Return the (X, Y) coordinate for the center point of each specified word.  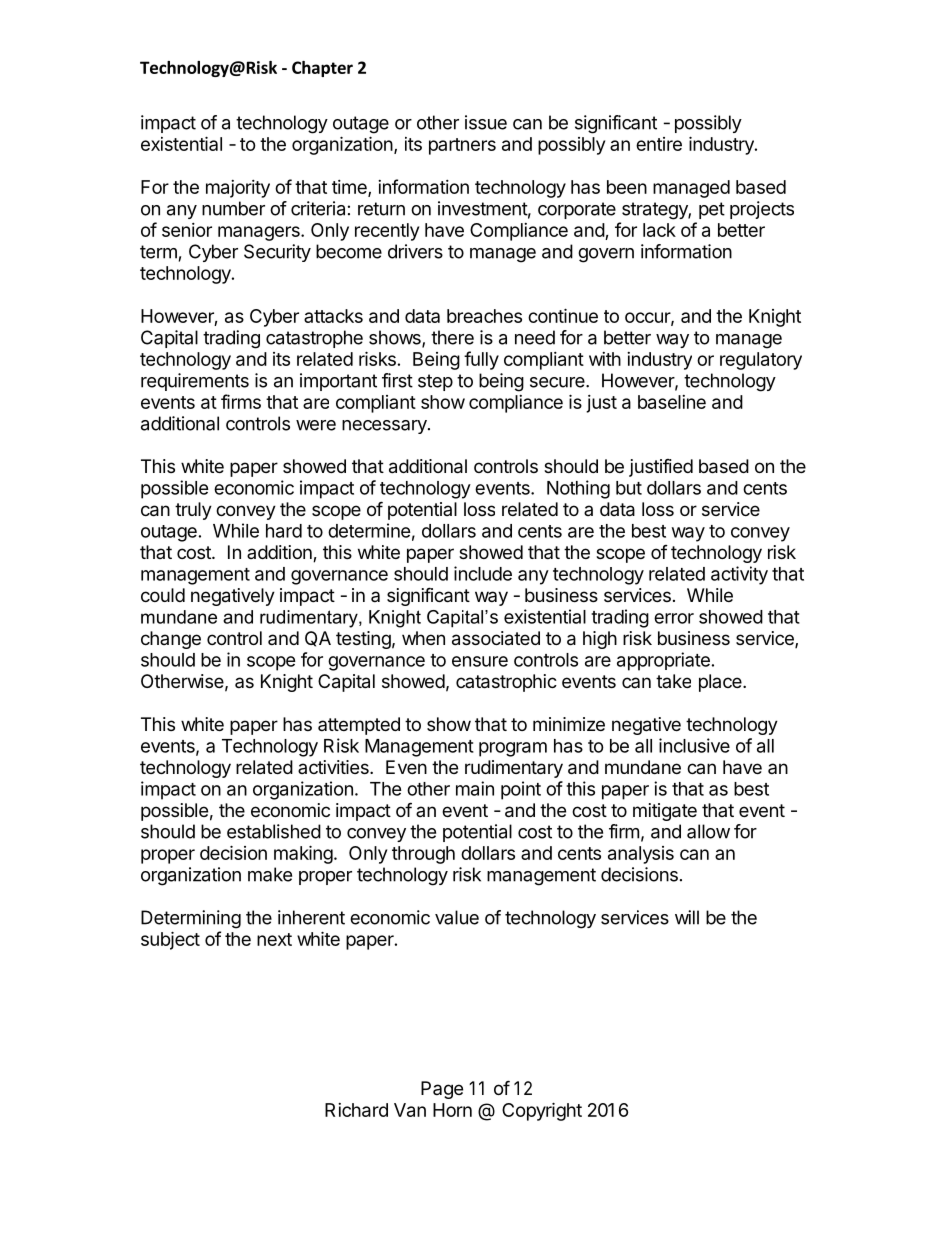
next (274, 939)
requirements (195, 382)
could (163, 595)
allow (708, 831)
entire (659, 144)
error (674, 618)
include (483, 573)
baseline (672, 402)
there (452, 337)
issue (486, 122)
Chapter (322, 69)
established (274, 831)
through (423, 855)
